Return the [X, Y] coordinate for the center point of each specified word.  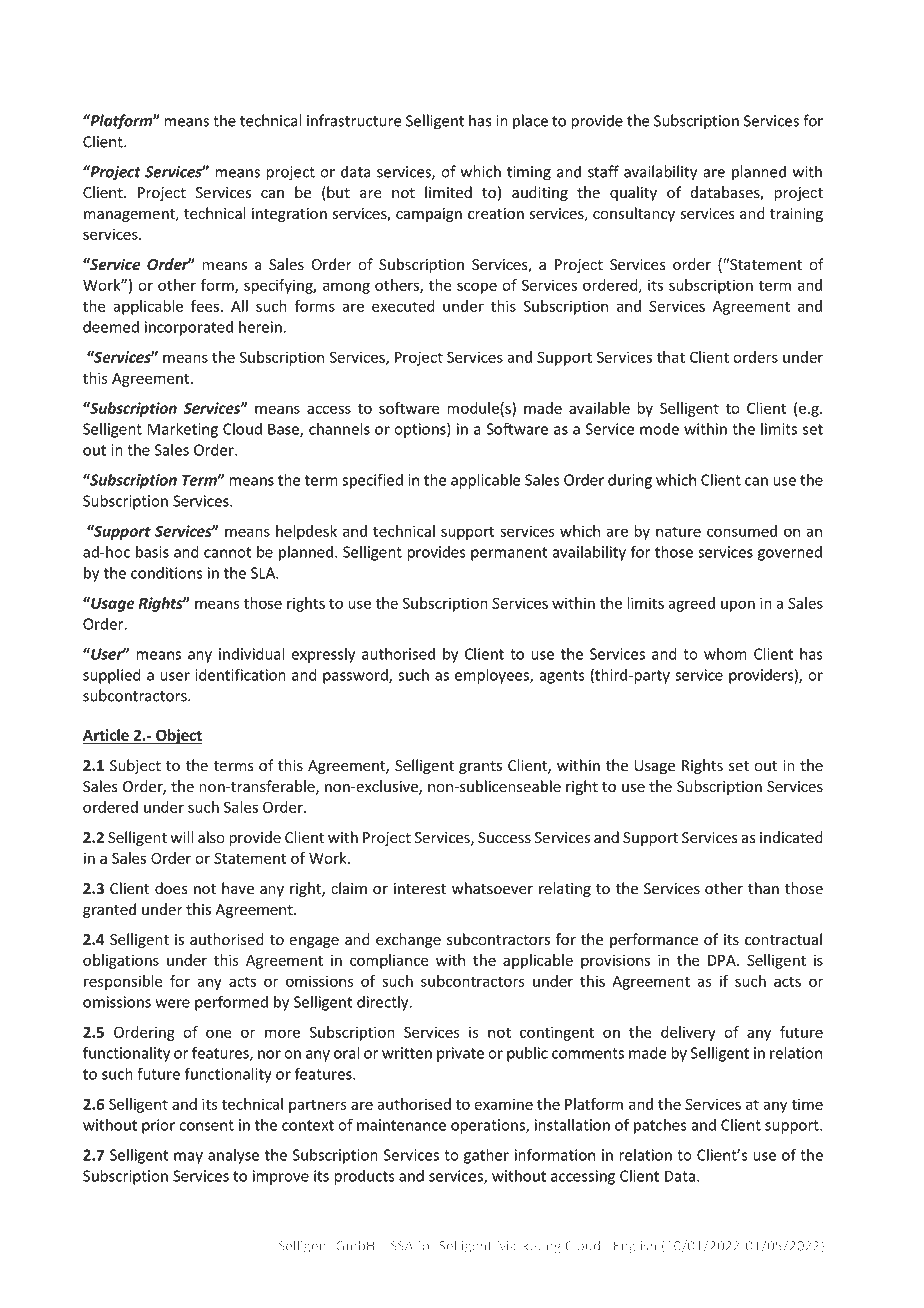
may [188, 1158]
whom [725, 654]
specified [372, 481]
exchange [408, 940]
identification [240, 674]
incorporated [189, 328]
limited [448, 192]
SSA [402, 1246]
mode [659, 429]
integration [289, 215]
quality [633, 193]
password [356, 676]
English [635, 1247]
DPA [723, 960]
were [173, 1003]
